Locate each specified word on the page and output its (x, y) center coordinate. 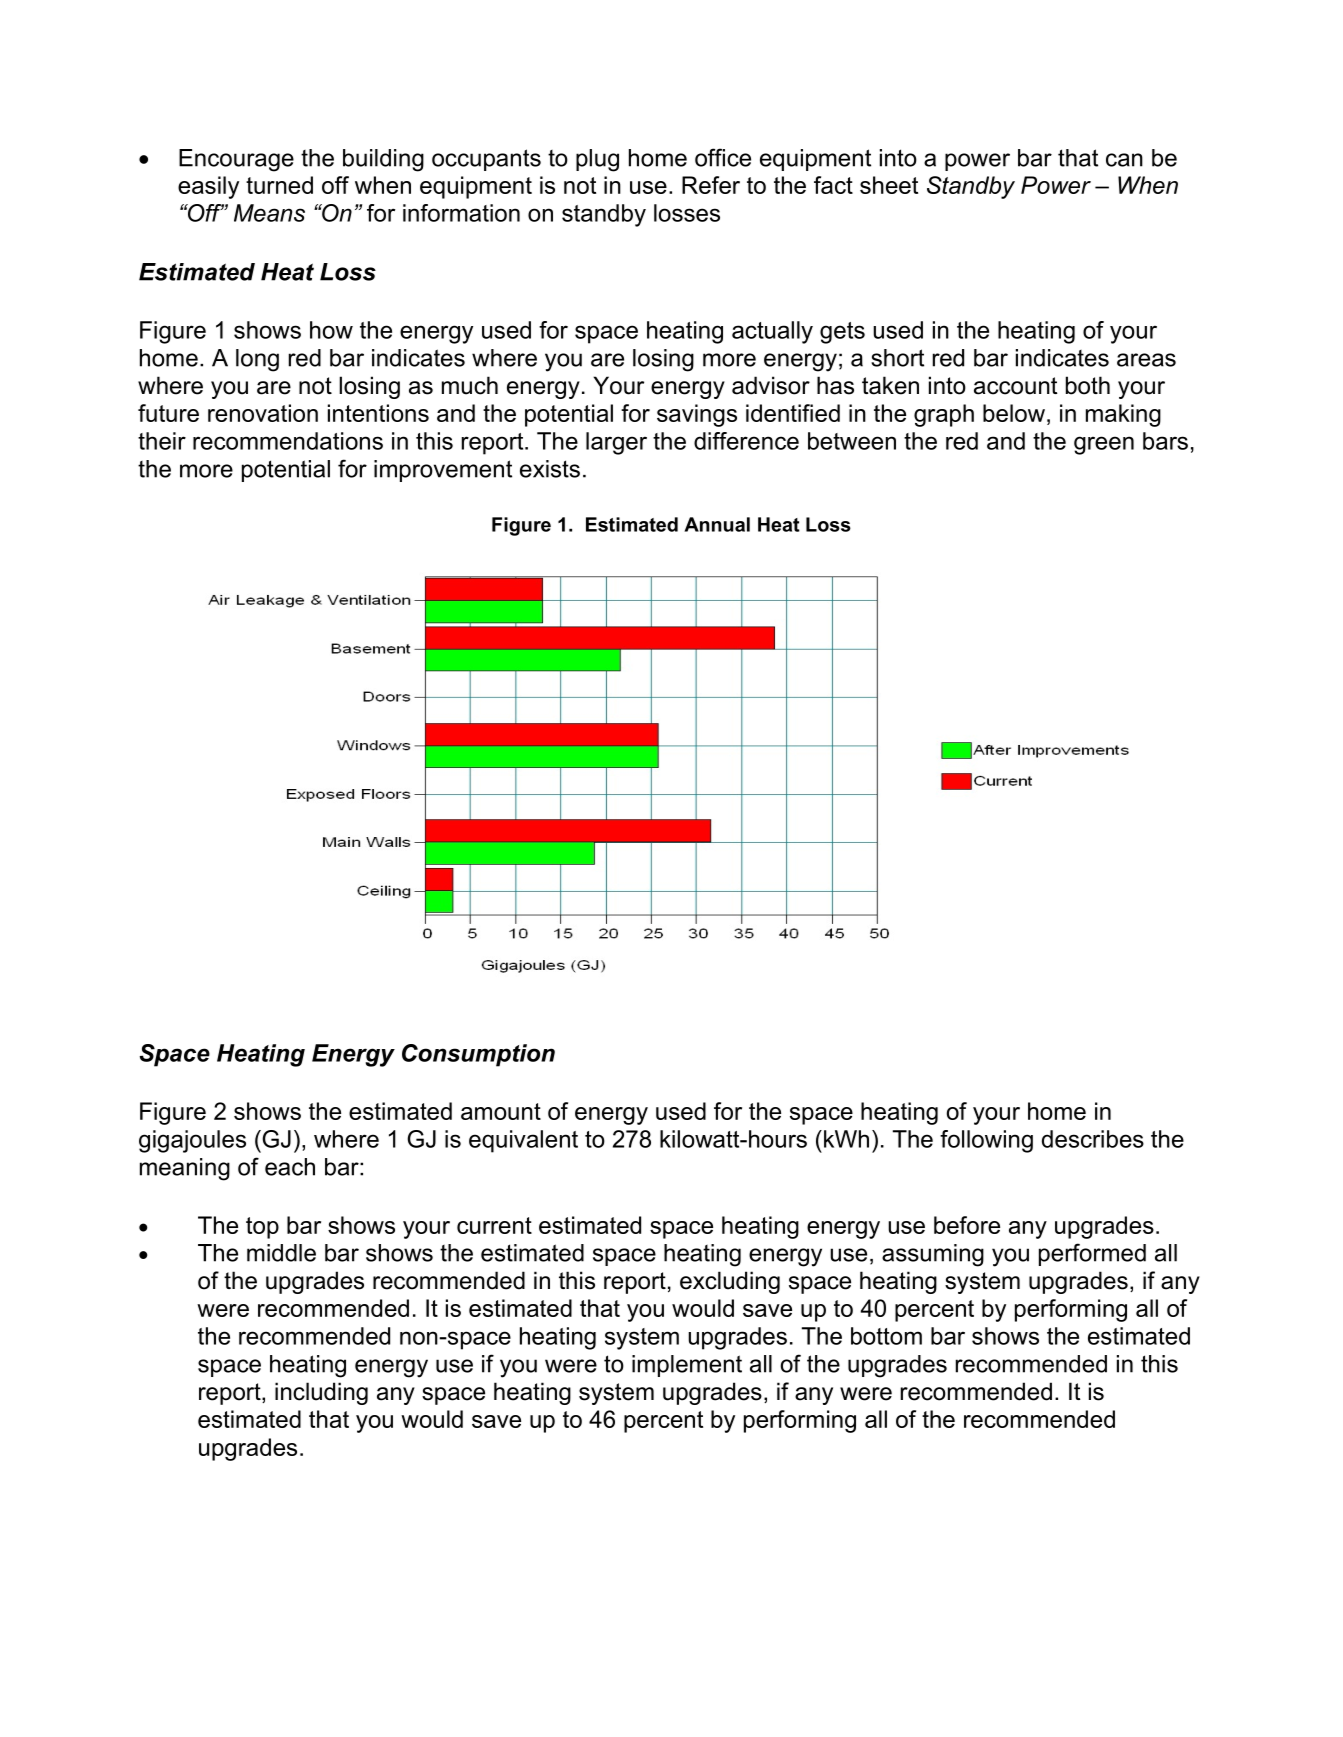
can (1124, 160)
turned (279, 185)
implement (687, 1366)
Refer (711, 185)
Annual (717, 524)
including (321, 1393)
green (1104, 445)
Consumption (478, 1055)
